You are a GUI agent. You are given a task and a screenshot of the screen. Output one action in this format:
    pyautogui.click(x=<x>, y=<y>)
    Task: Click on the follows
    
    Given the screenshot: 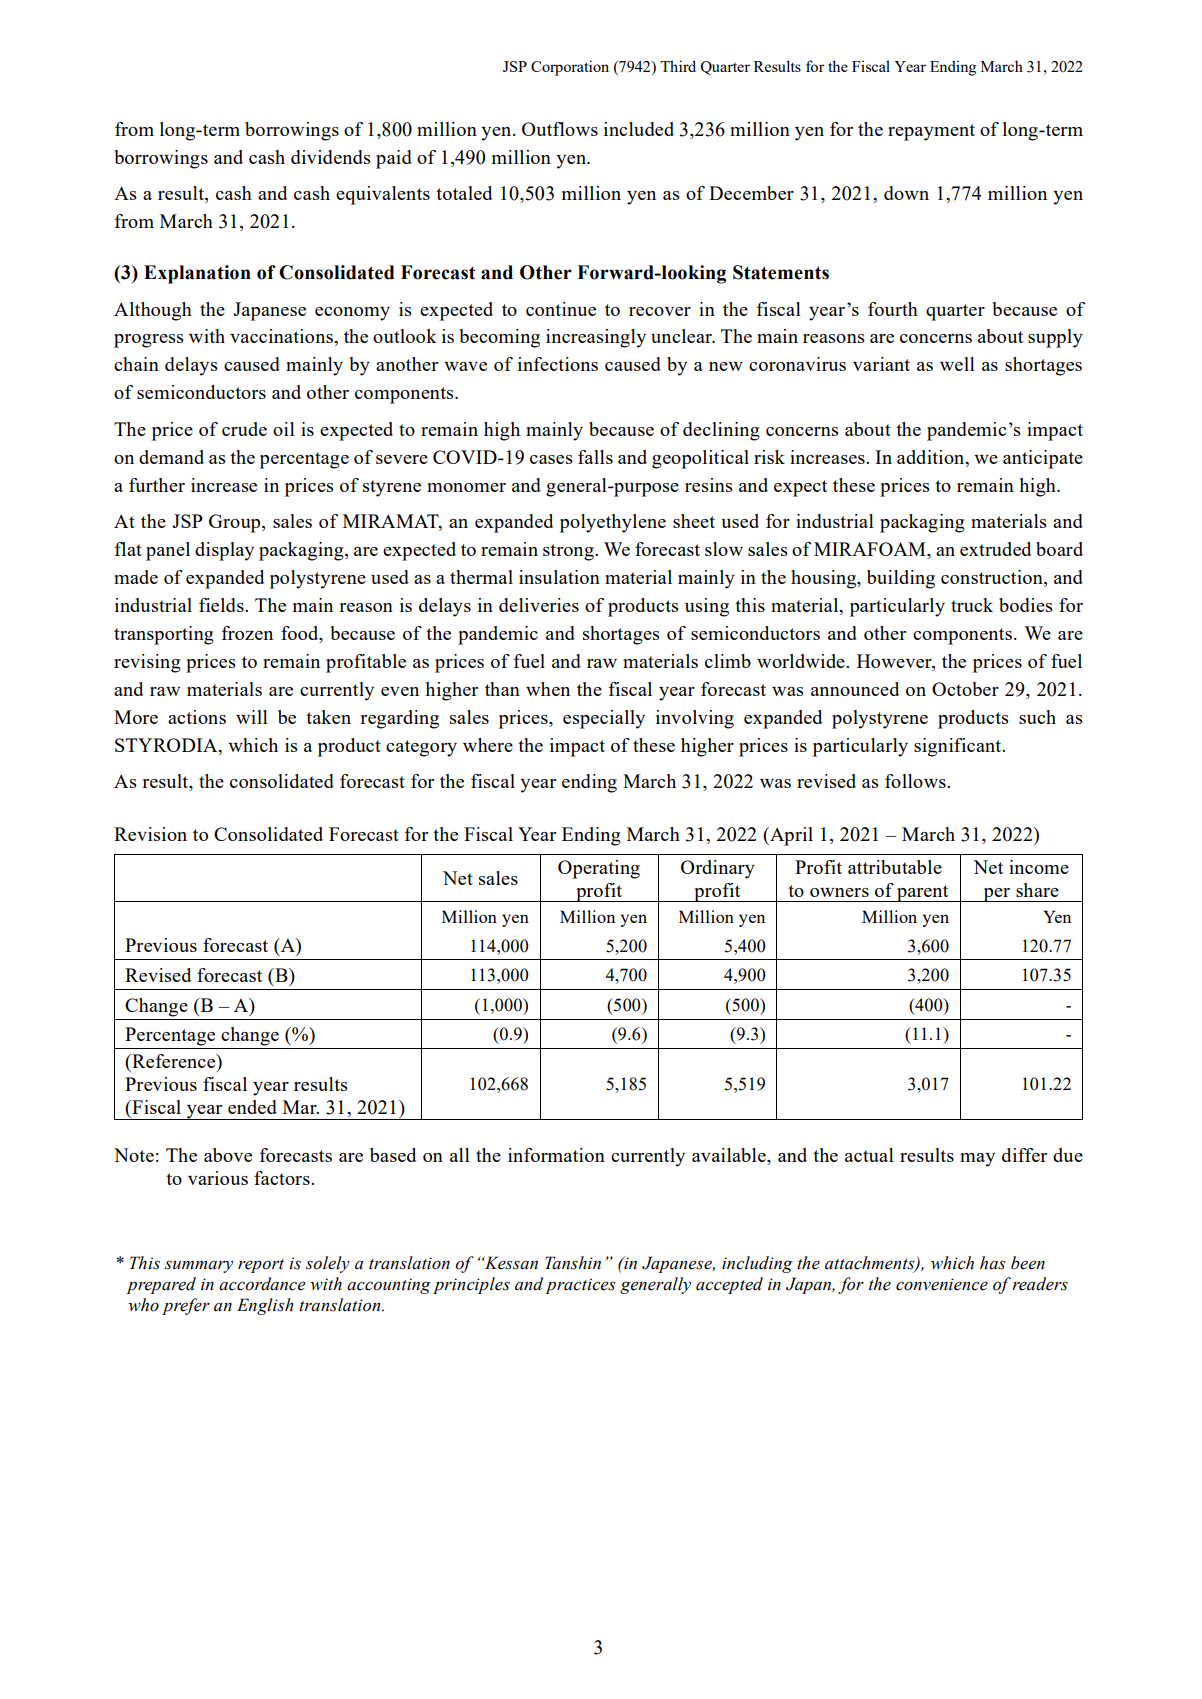 What is the action you would take?
    pyautogui.click(x=916, y=781)
